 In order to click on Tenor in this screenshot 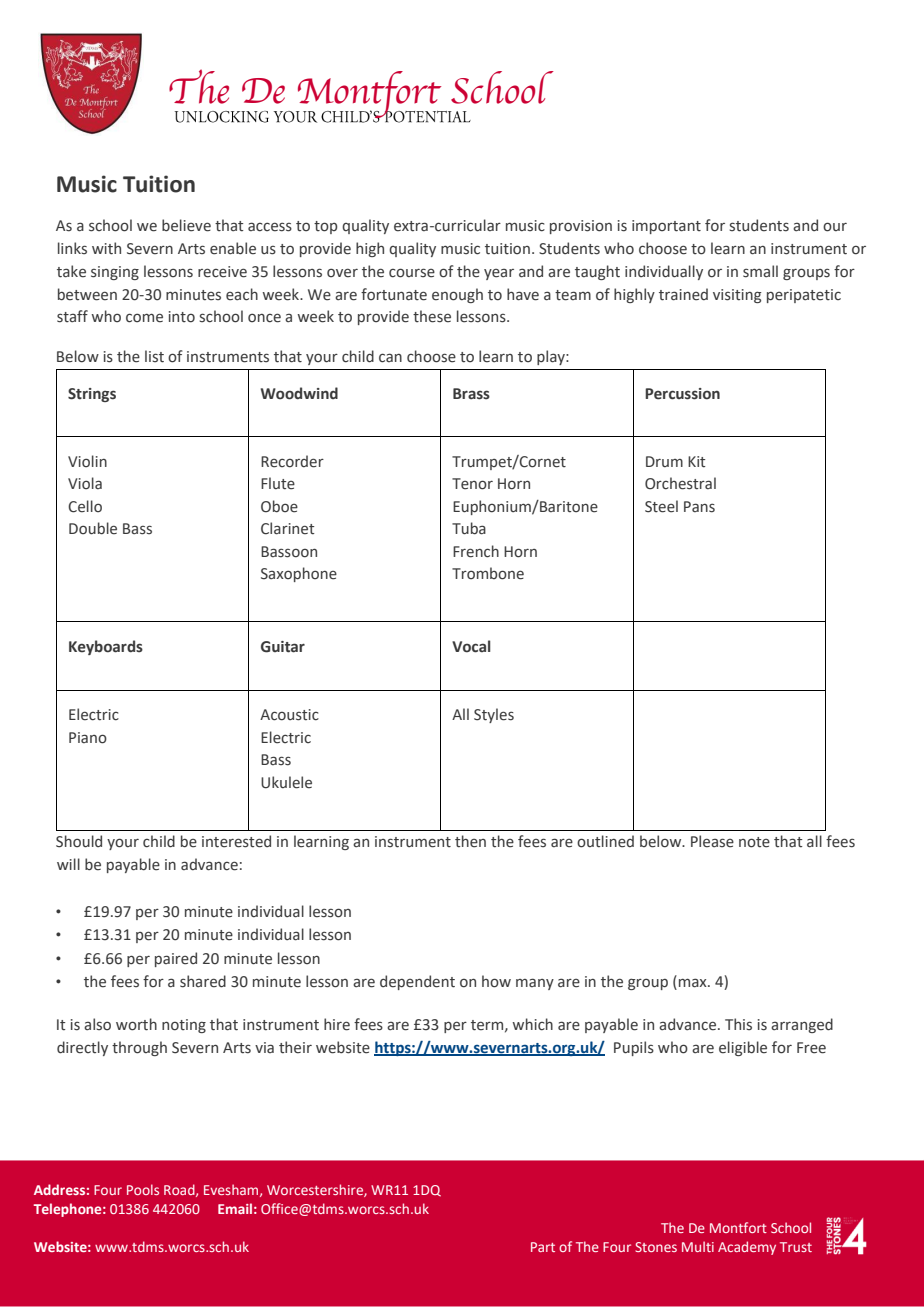, I will do `click(472, 484)`.
